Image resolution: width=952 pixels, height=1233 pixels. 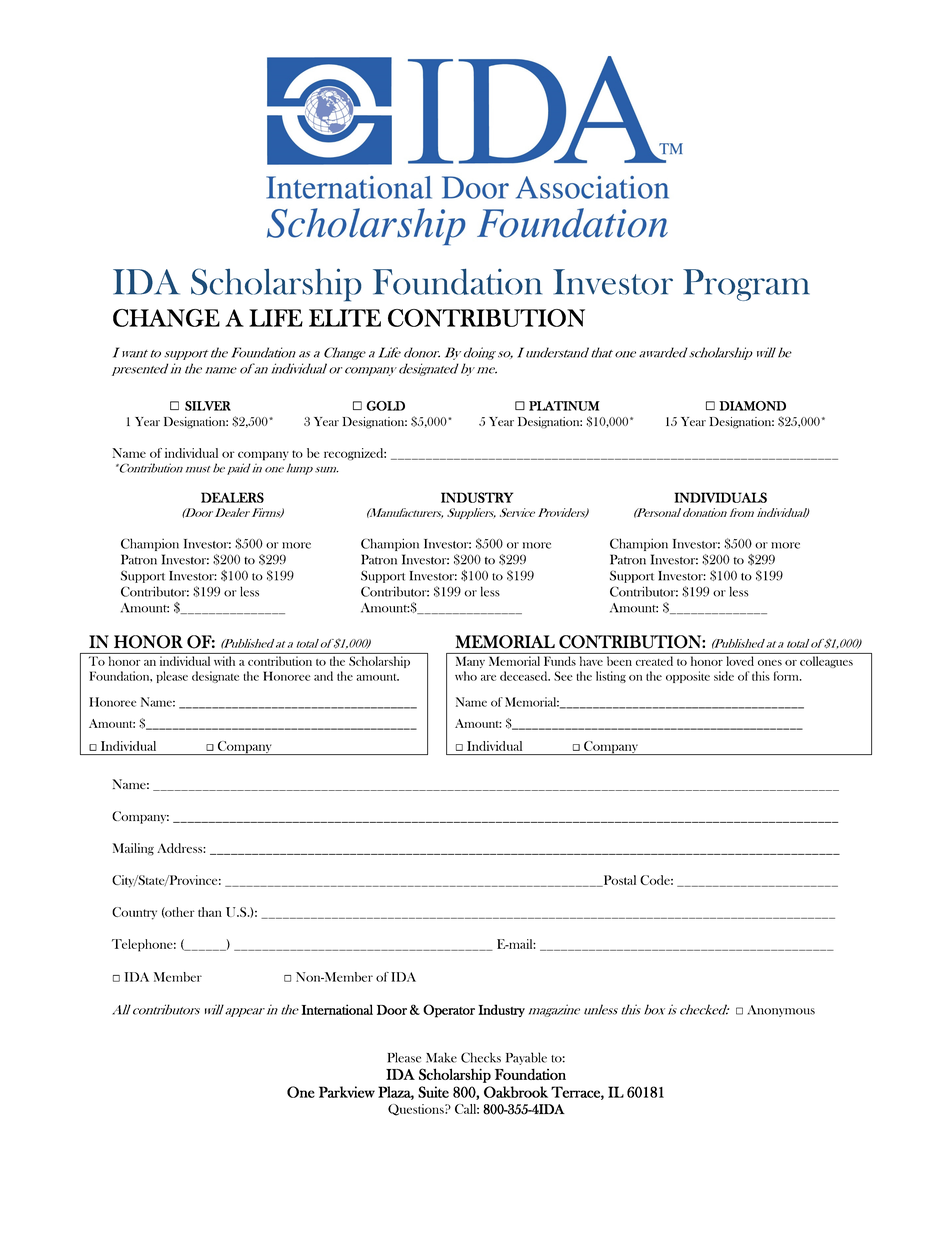 What do you see at coordinates (488, 678) in the screenshot?
I see `are` at bounding box center [488, 678].
